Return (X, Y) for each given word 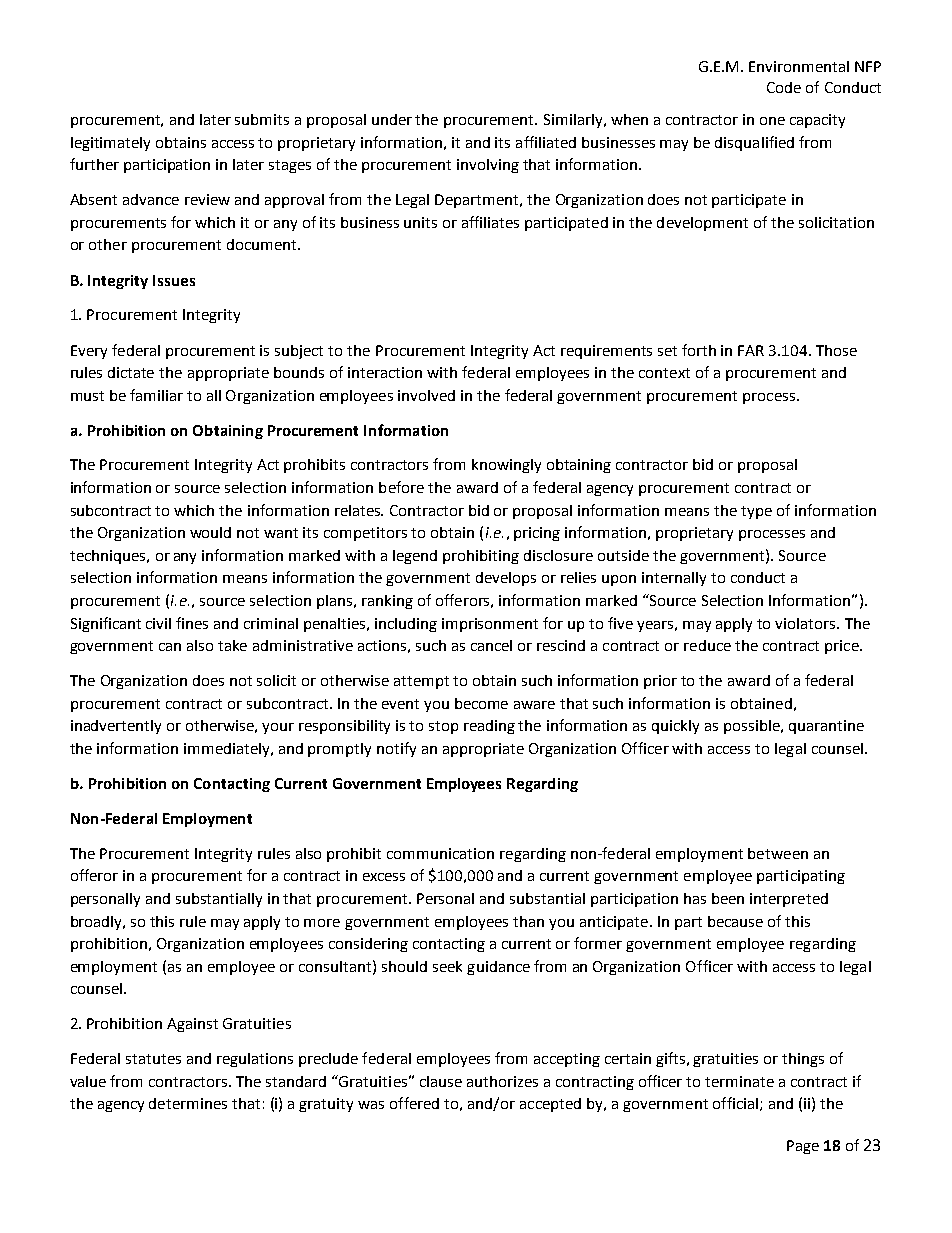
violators (806, 623)
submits (262, 119)
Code (784, 87)
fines (192, 623)
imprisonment (490, 625)
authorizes (502, 1081)
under (392, 119)
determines (188, 1103)
